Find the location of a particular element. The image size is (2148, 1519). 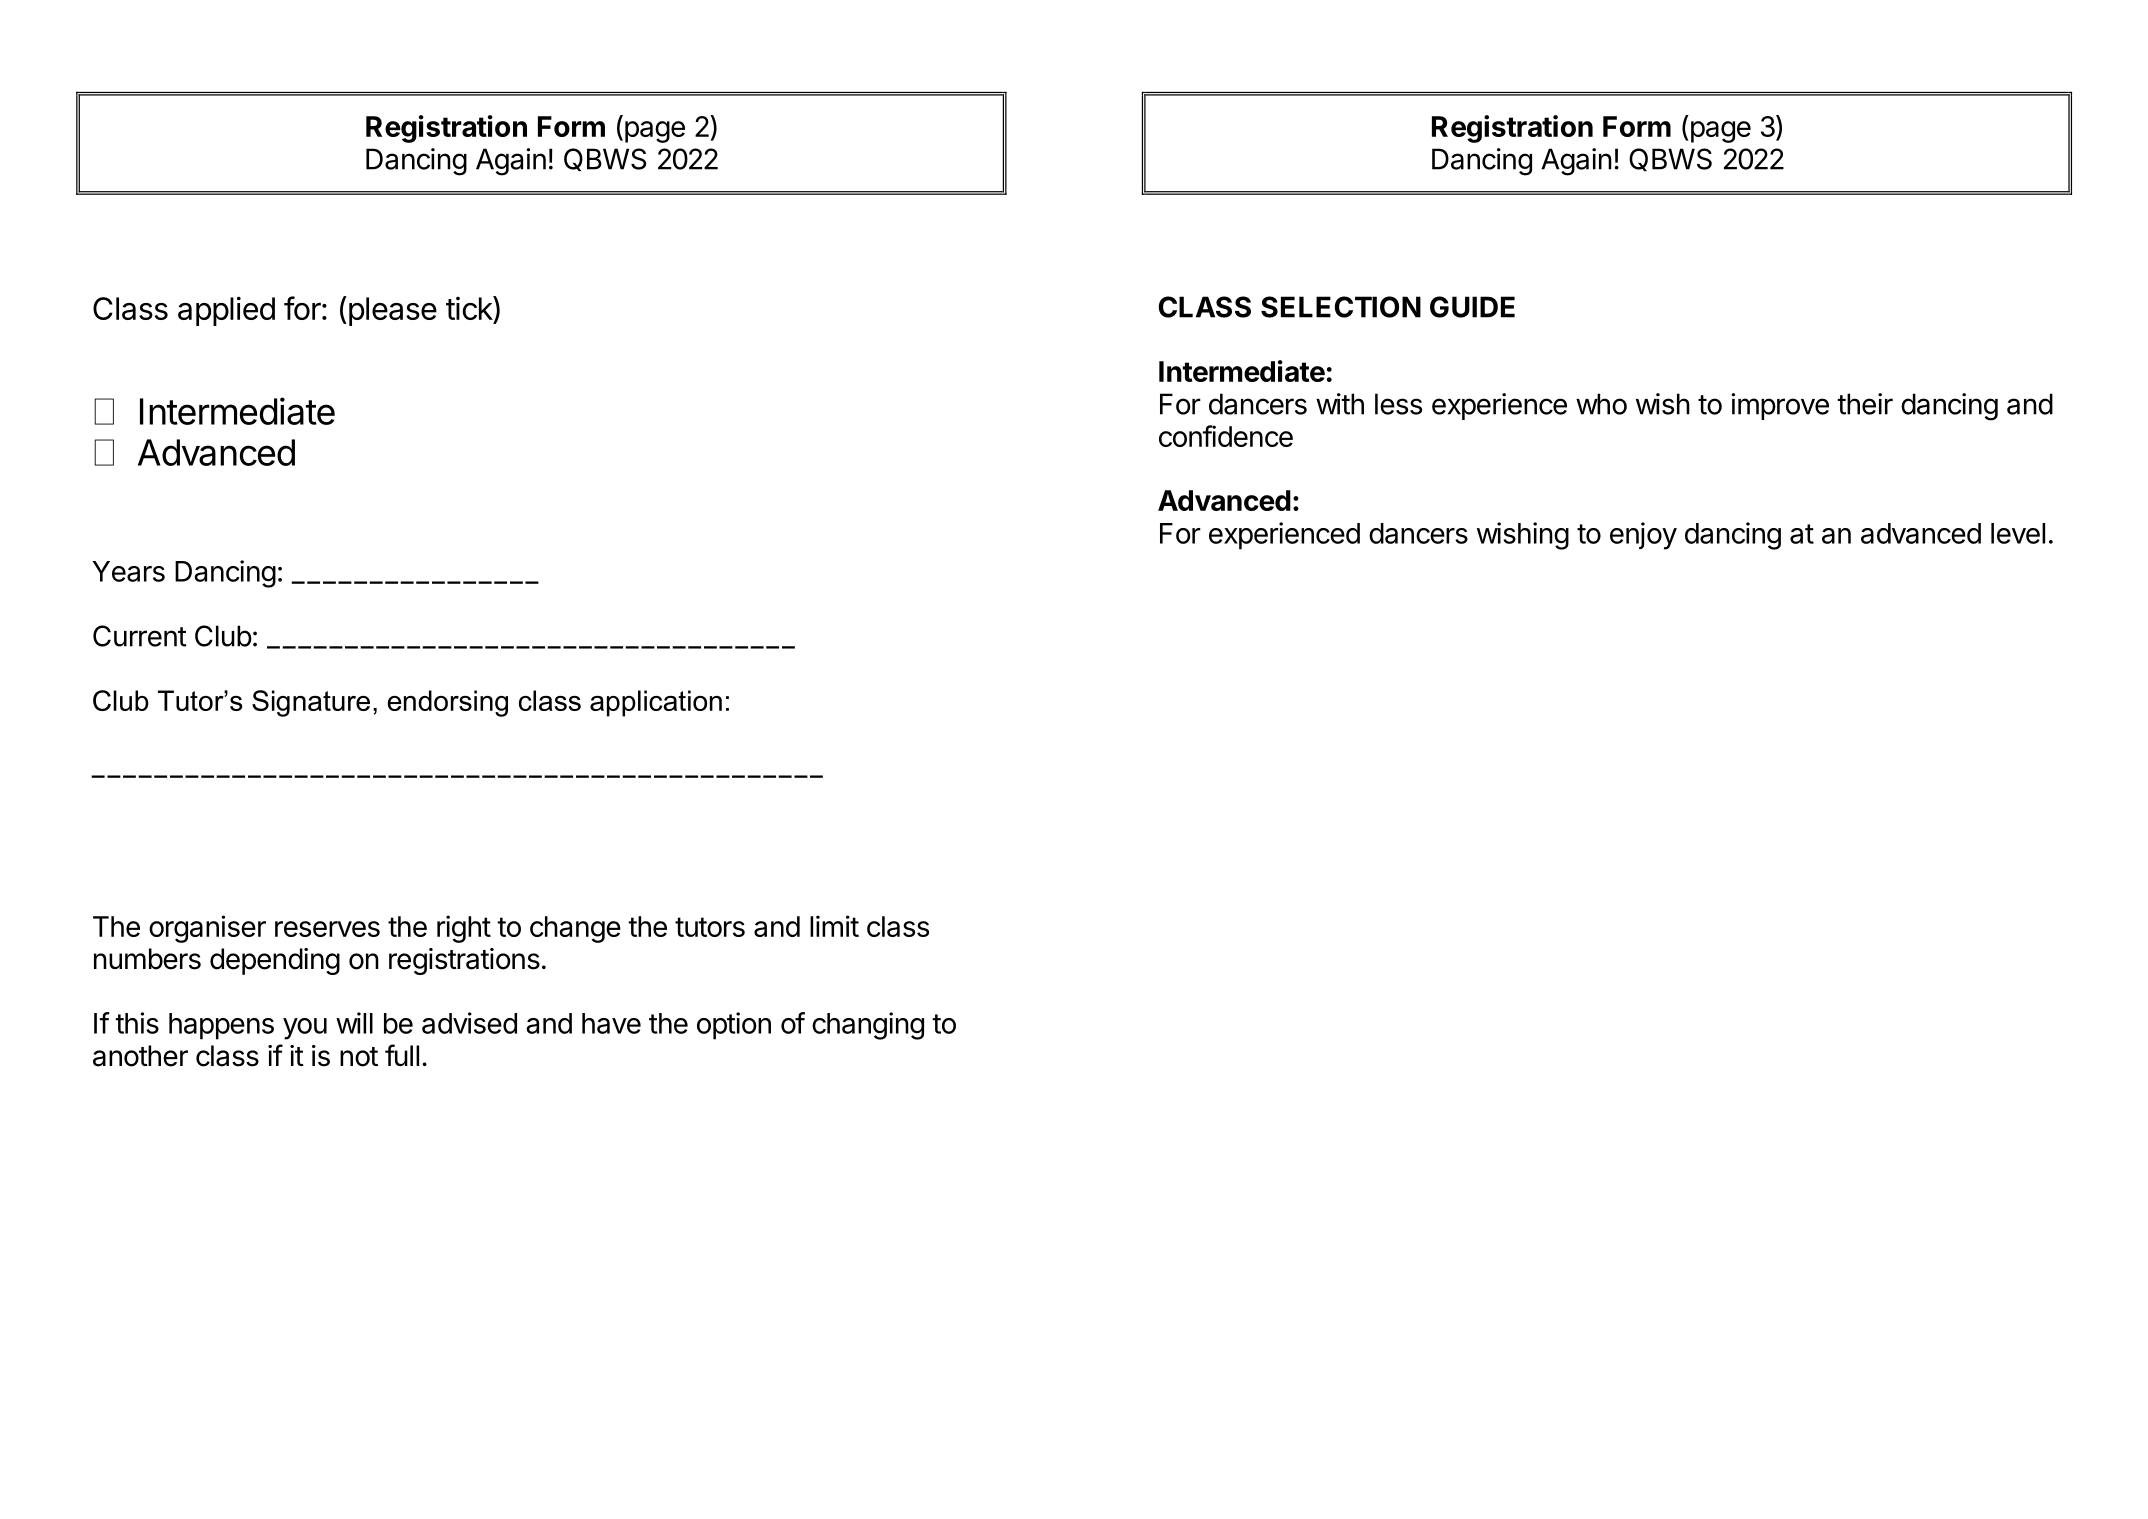

please is located at coordinates (391, 311).
